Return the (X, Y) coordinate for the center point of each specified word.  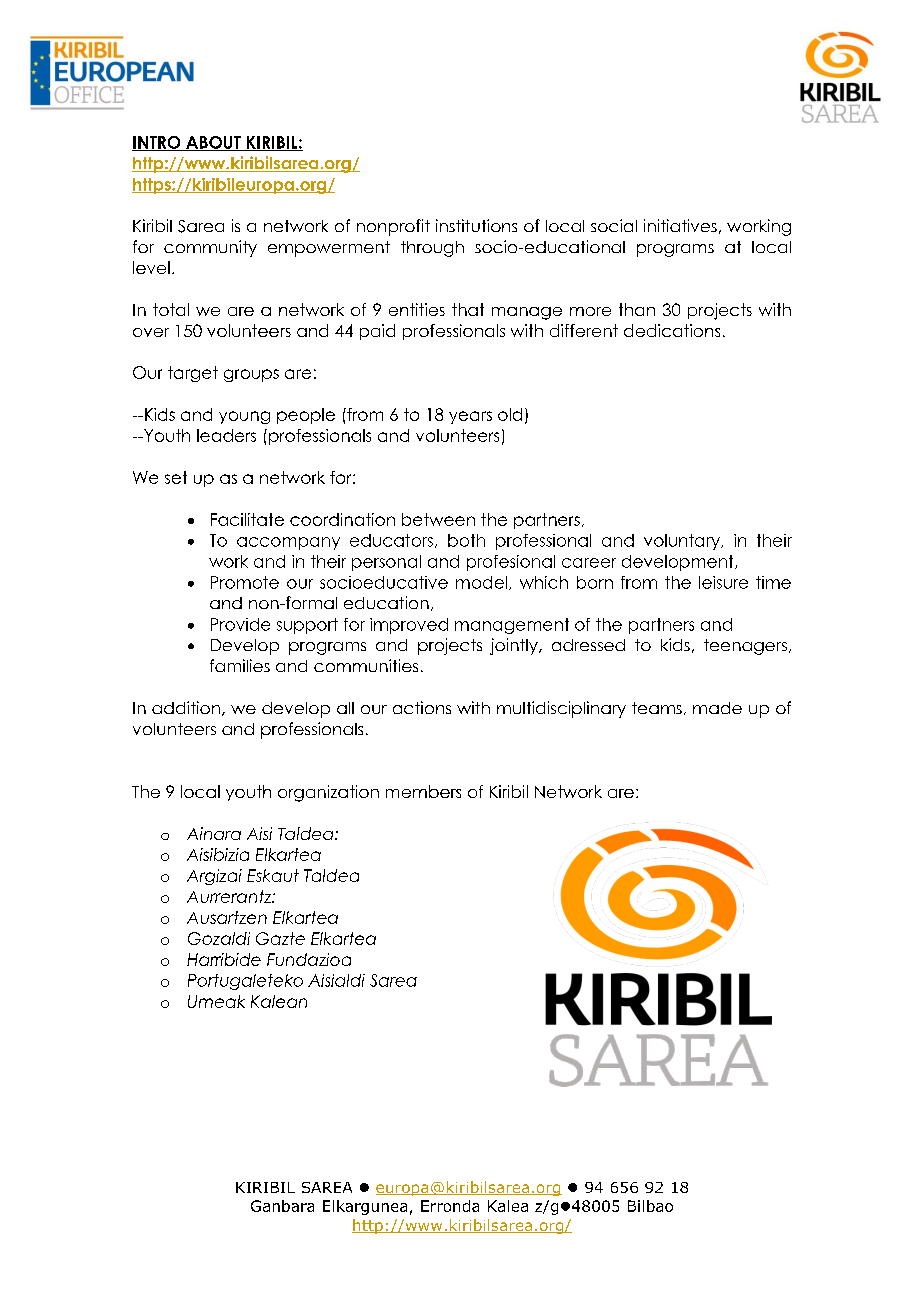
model (483, 583)
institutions (476, 225)
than (637, 309)
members (423, 791)
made (717, 708)
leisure (723, 582)
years (470, 417)
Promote (245, 582)
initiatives (680, 225)
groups (251, 375)
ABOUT (213, 143)
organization (328, 793)
